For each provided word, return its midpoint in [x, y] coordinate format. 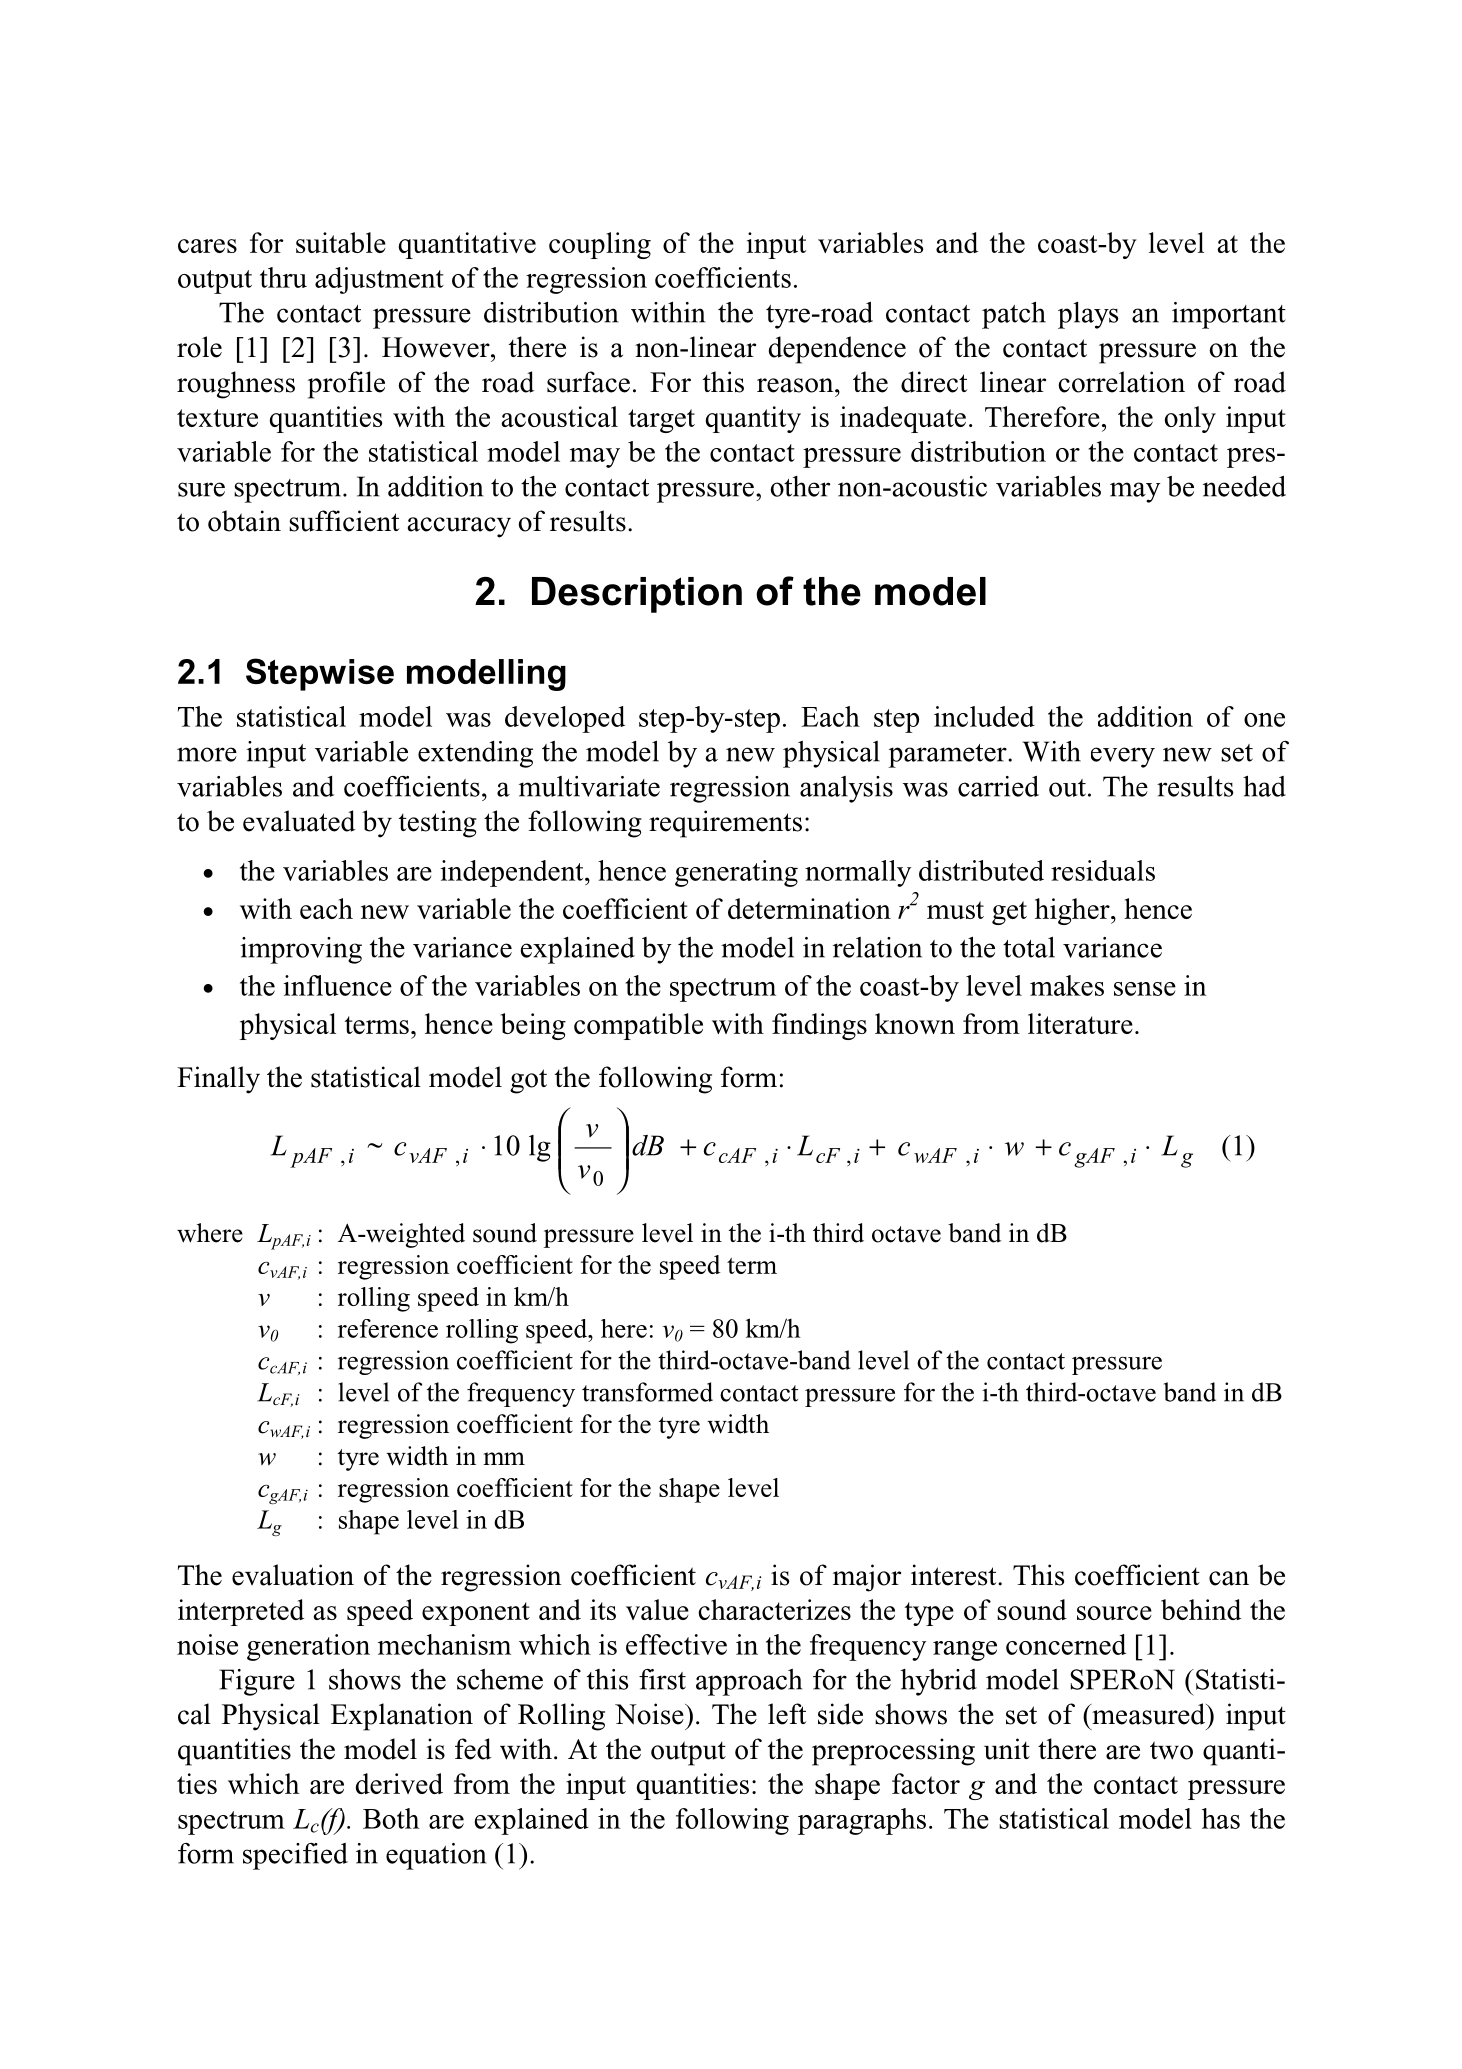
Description [637, 595]
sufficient [344, 521]
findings [819, 1026]
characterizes [774, 1609]
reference [388, 1328]
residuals [1103, 870]
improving [301, 950]
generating [736, 873]
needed [1244, 486]
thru [283, 277]
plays [1088, 315]
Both [391, 1818]
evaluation [293, 1575]
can [1229, 1578]
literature [1080, 1023]
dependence [837, 350]
